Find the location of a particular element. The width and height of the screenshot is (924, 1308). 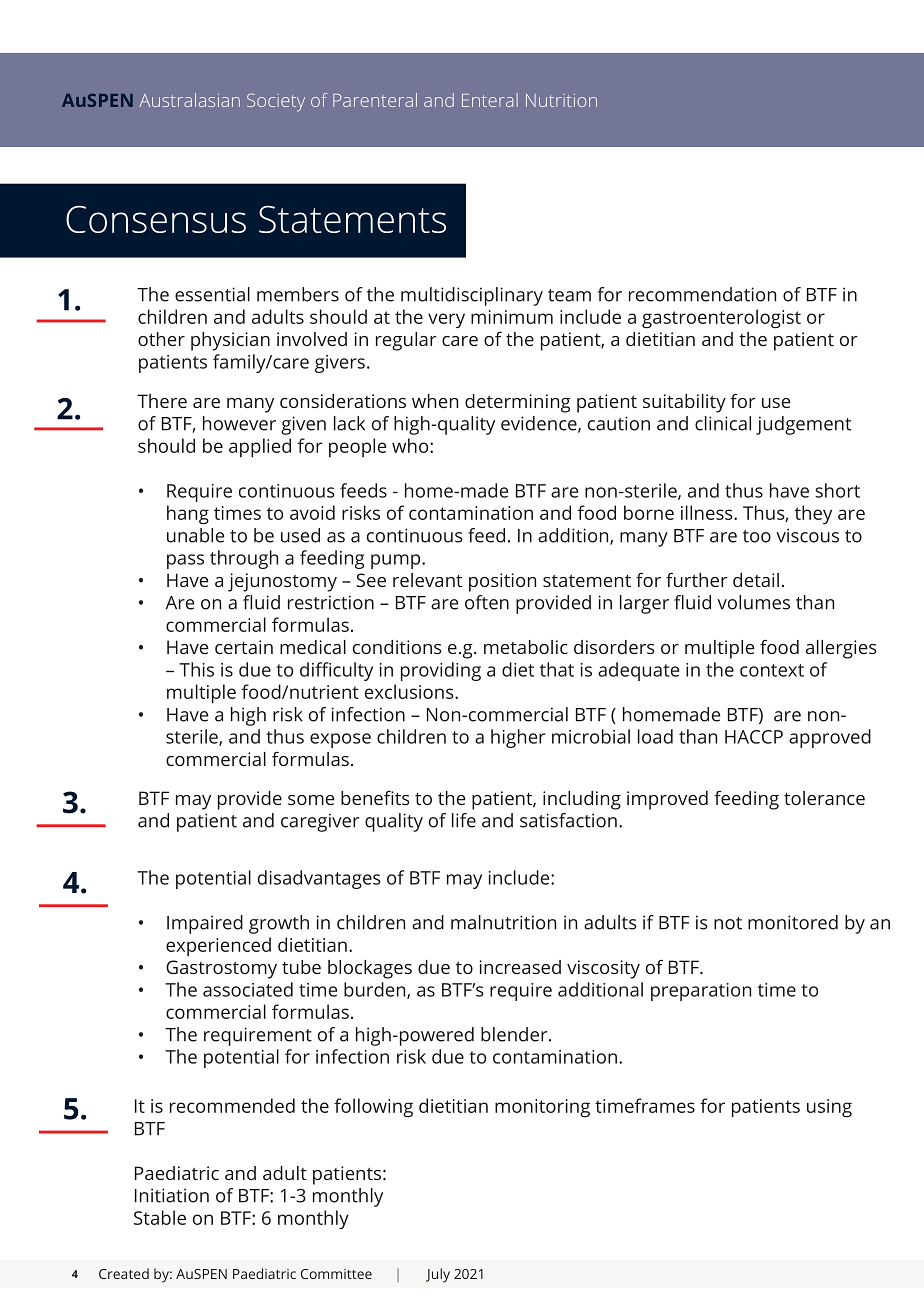

life is located at coordinates (464, 820).
